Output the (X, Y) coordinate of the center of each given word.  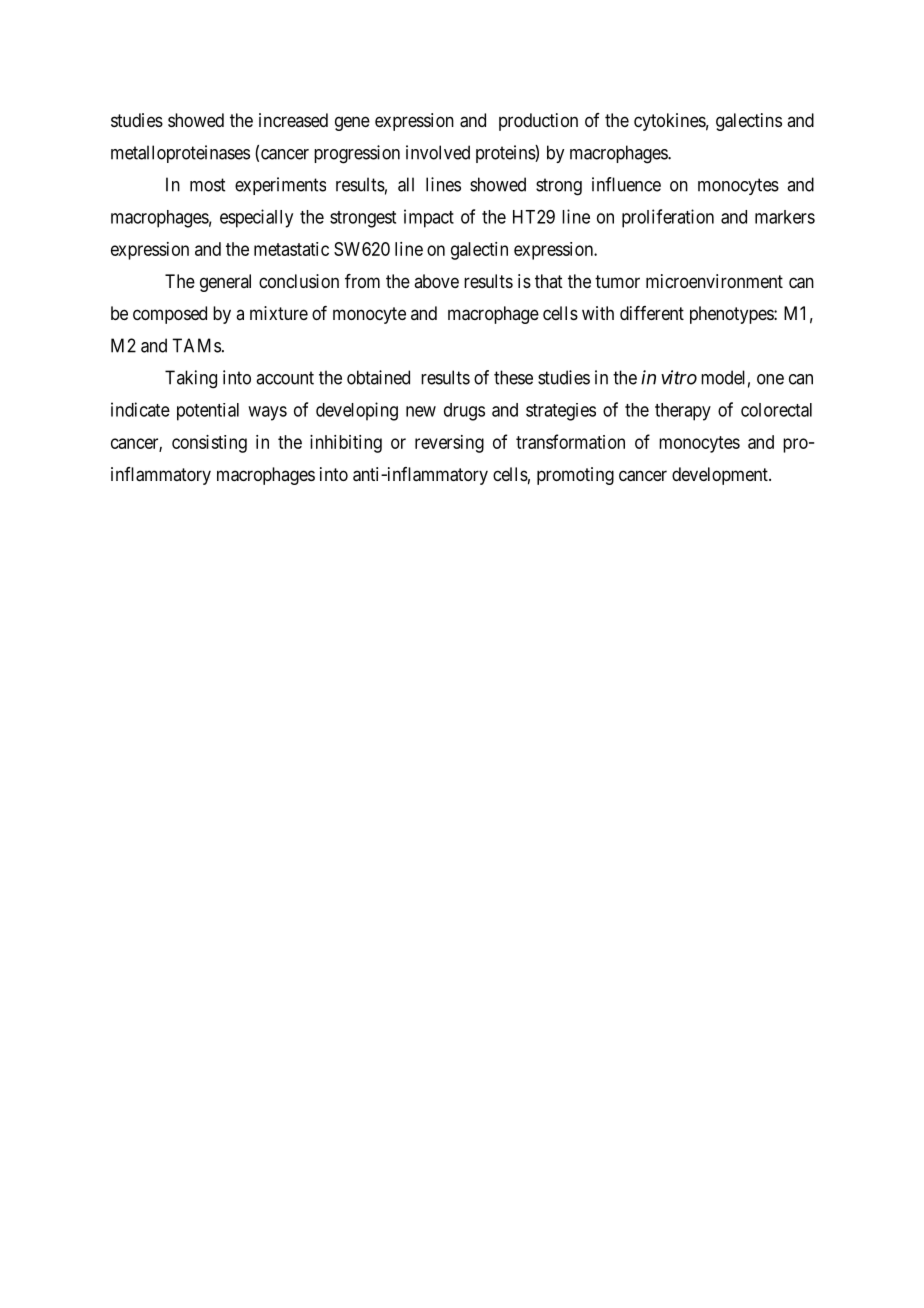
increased (293, 120)
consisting (209, 444)
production (538, 122)
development (721, 476)
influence (626, 184)
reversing (449, 444)
